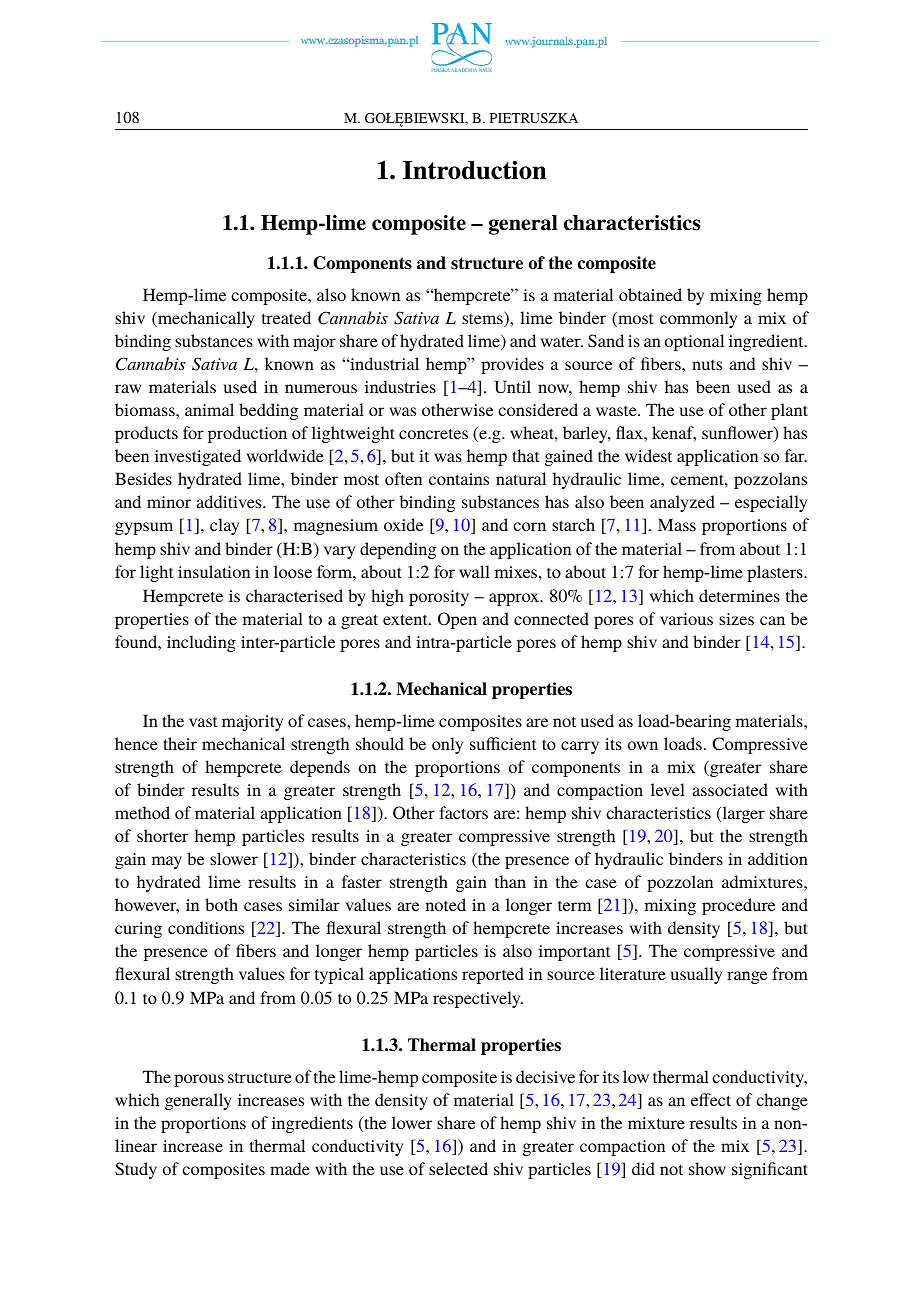 Image resolution: width=924 pixels, height=1314 pixels. What do you see at coordinates (736, 619) in the screenshot?
I see `sizes` at bounding box center [736, 619].
